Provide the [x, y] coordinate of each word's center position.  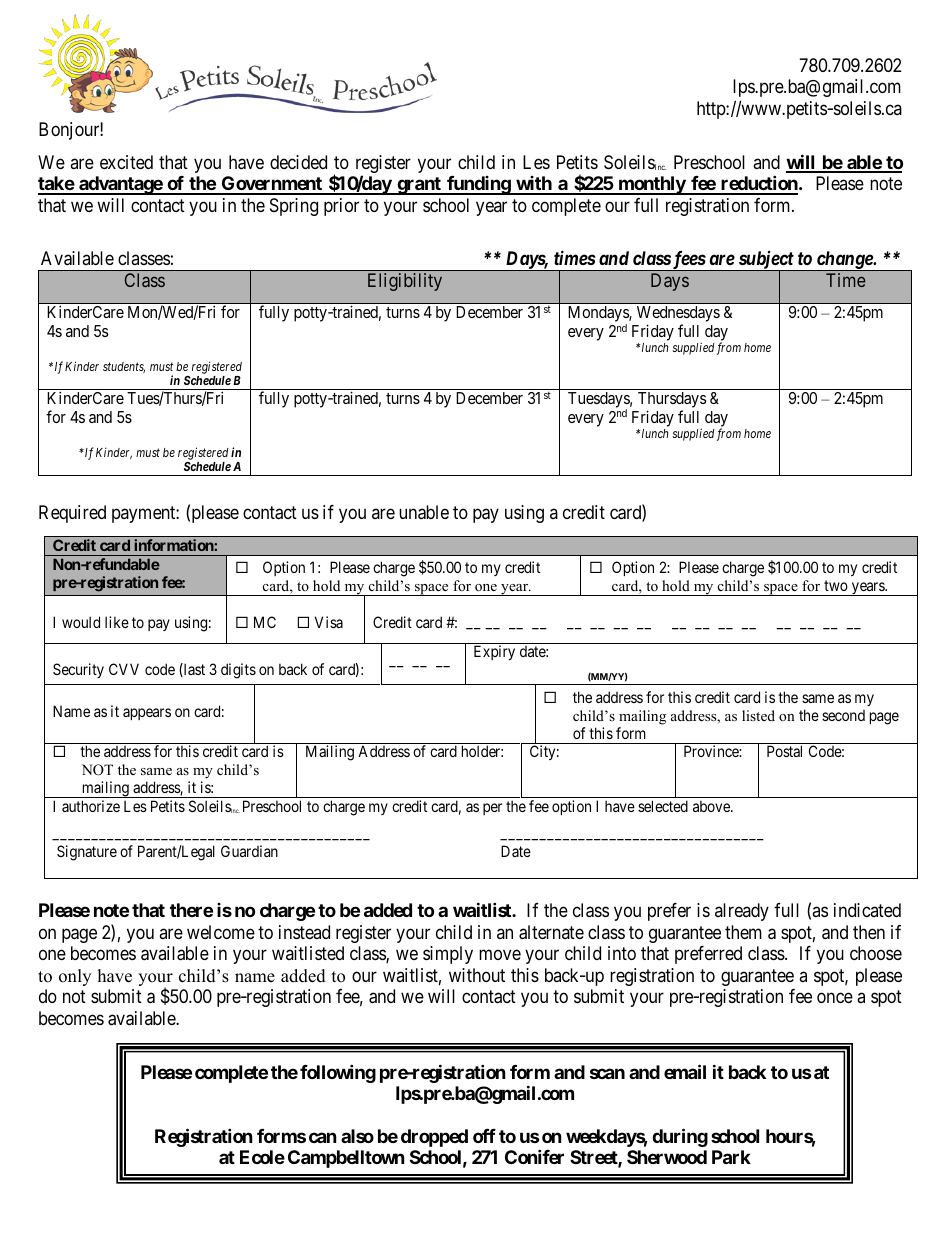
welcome [221, 932]
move [500, 955]
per [492, 809]
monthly [651, 185]
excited [126, 162]
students [124, 367]
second [843, 715]
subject [765, 261]
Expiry [494, 652]
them [743, 932]
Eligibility [405, 282]
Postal [784, 751]
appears [147, 714]
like [117, 622]
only [75, 977]
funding [478, 185]
